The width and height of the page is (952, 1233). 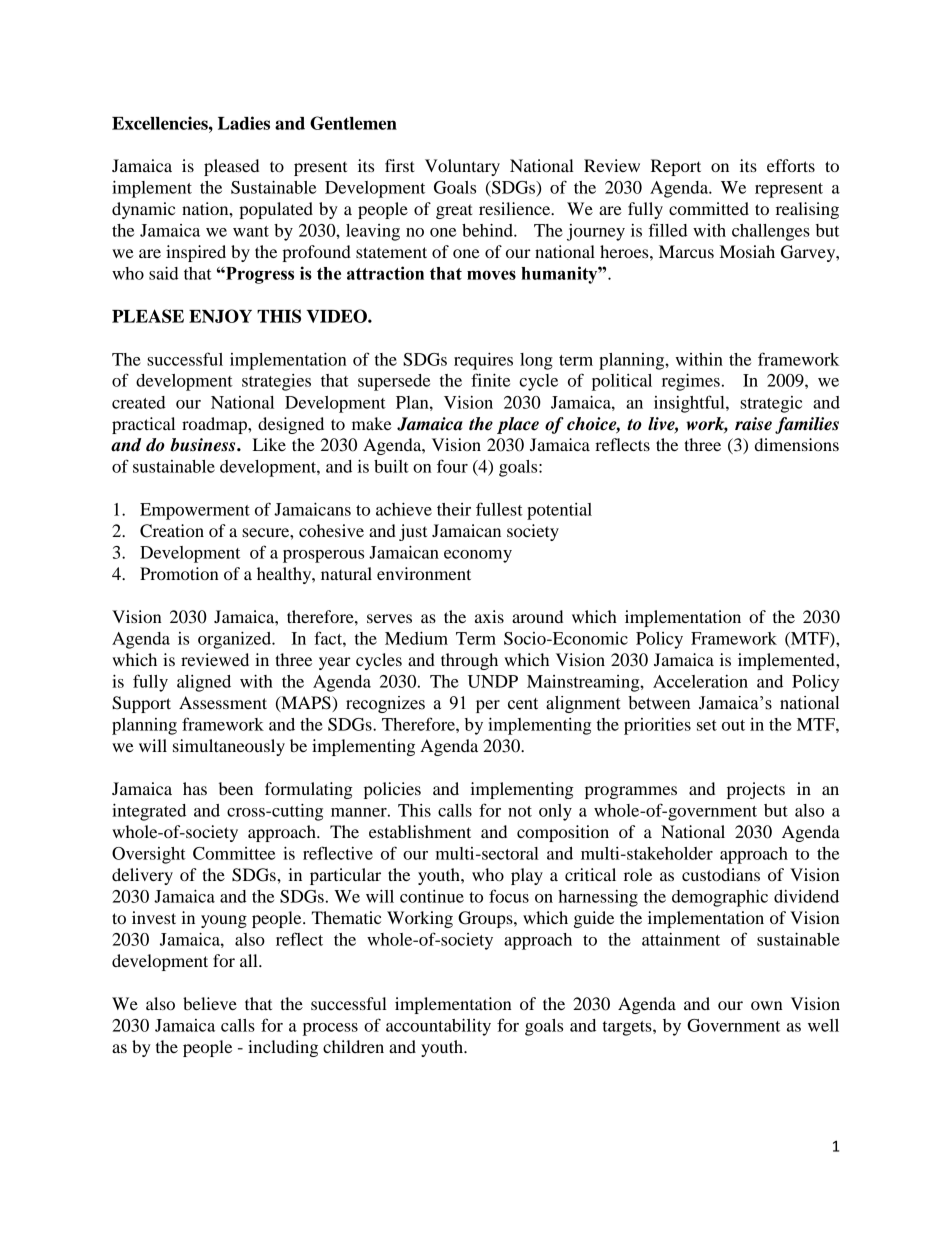 I want to click on projects, so click(x=756, y=790).
